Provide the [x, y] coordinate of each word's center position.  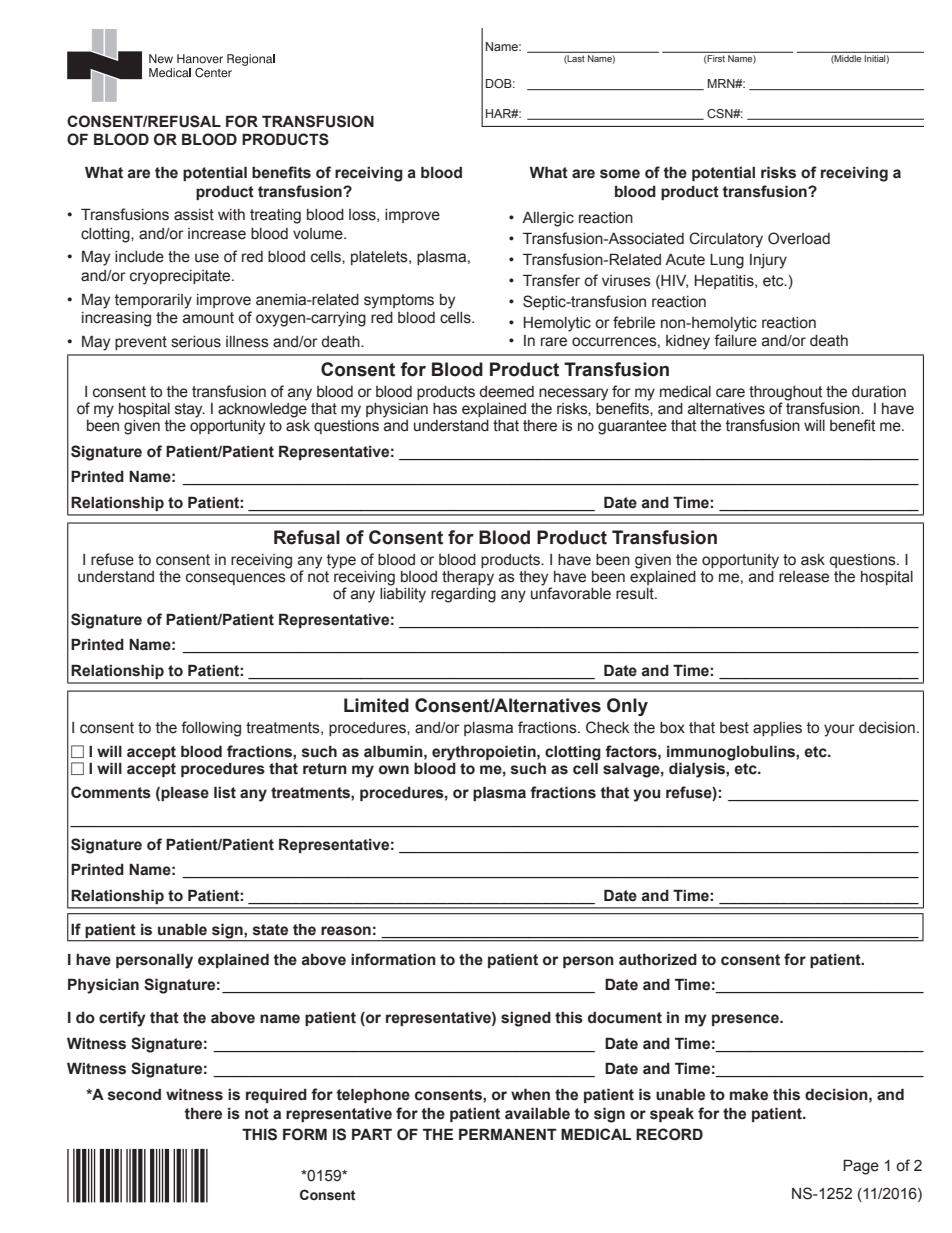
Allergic [548, 219]
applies [777, 729]
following [211, 729]
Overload [799, 238]
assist [194, 215]
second [134, 1095]
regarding [463, 594]
